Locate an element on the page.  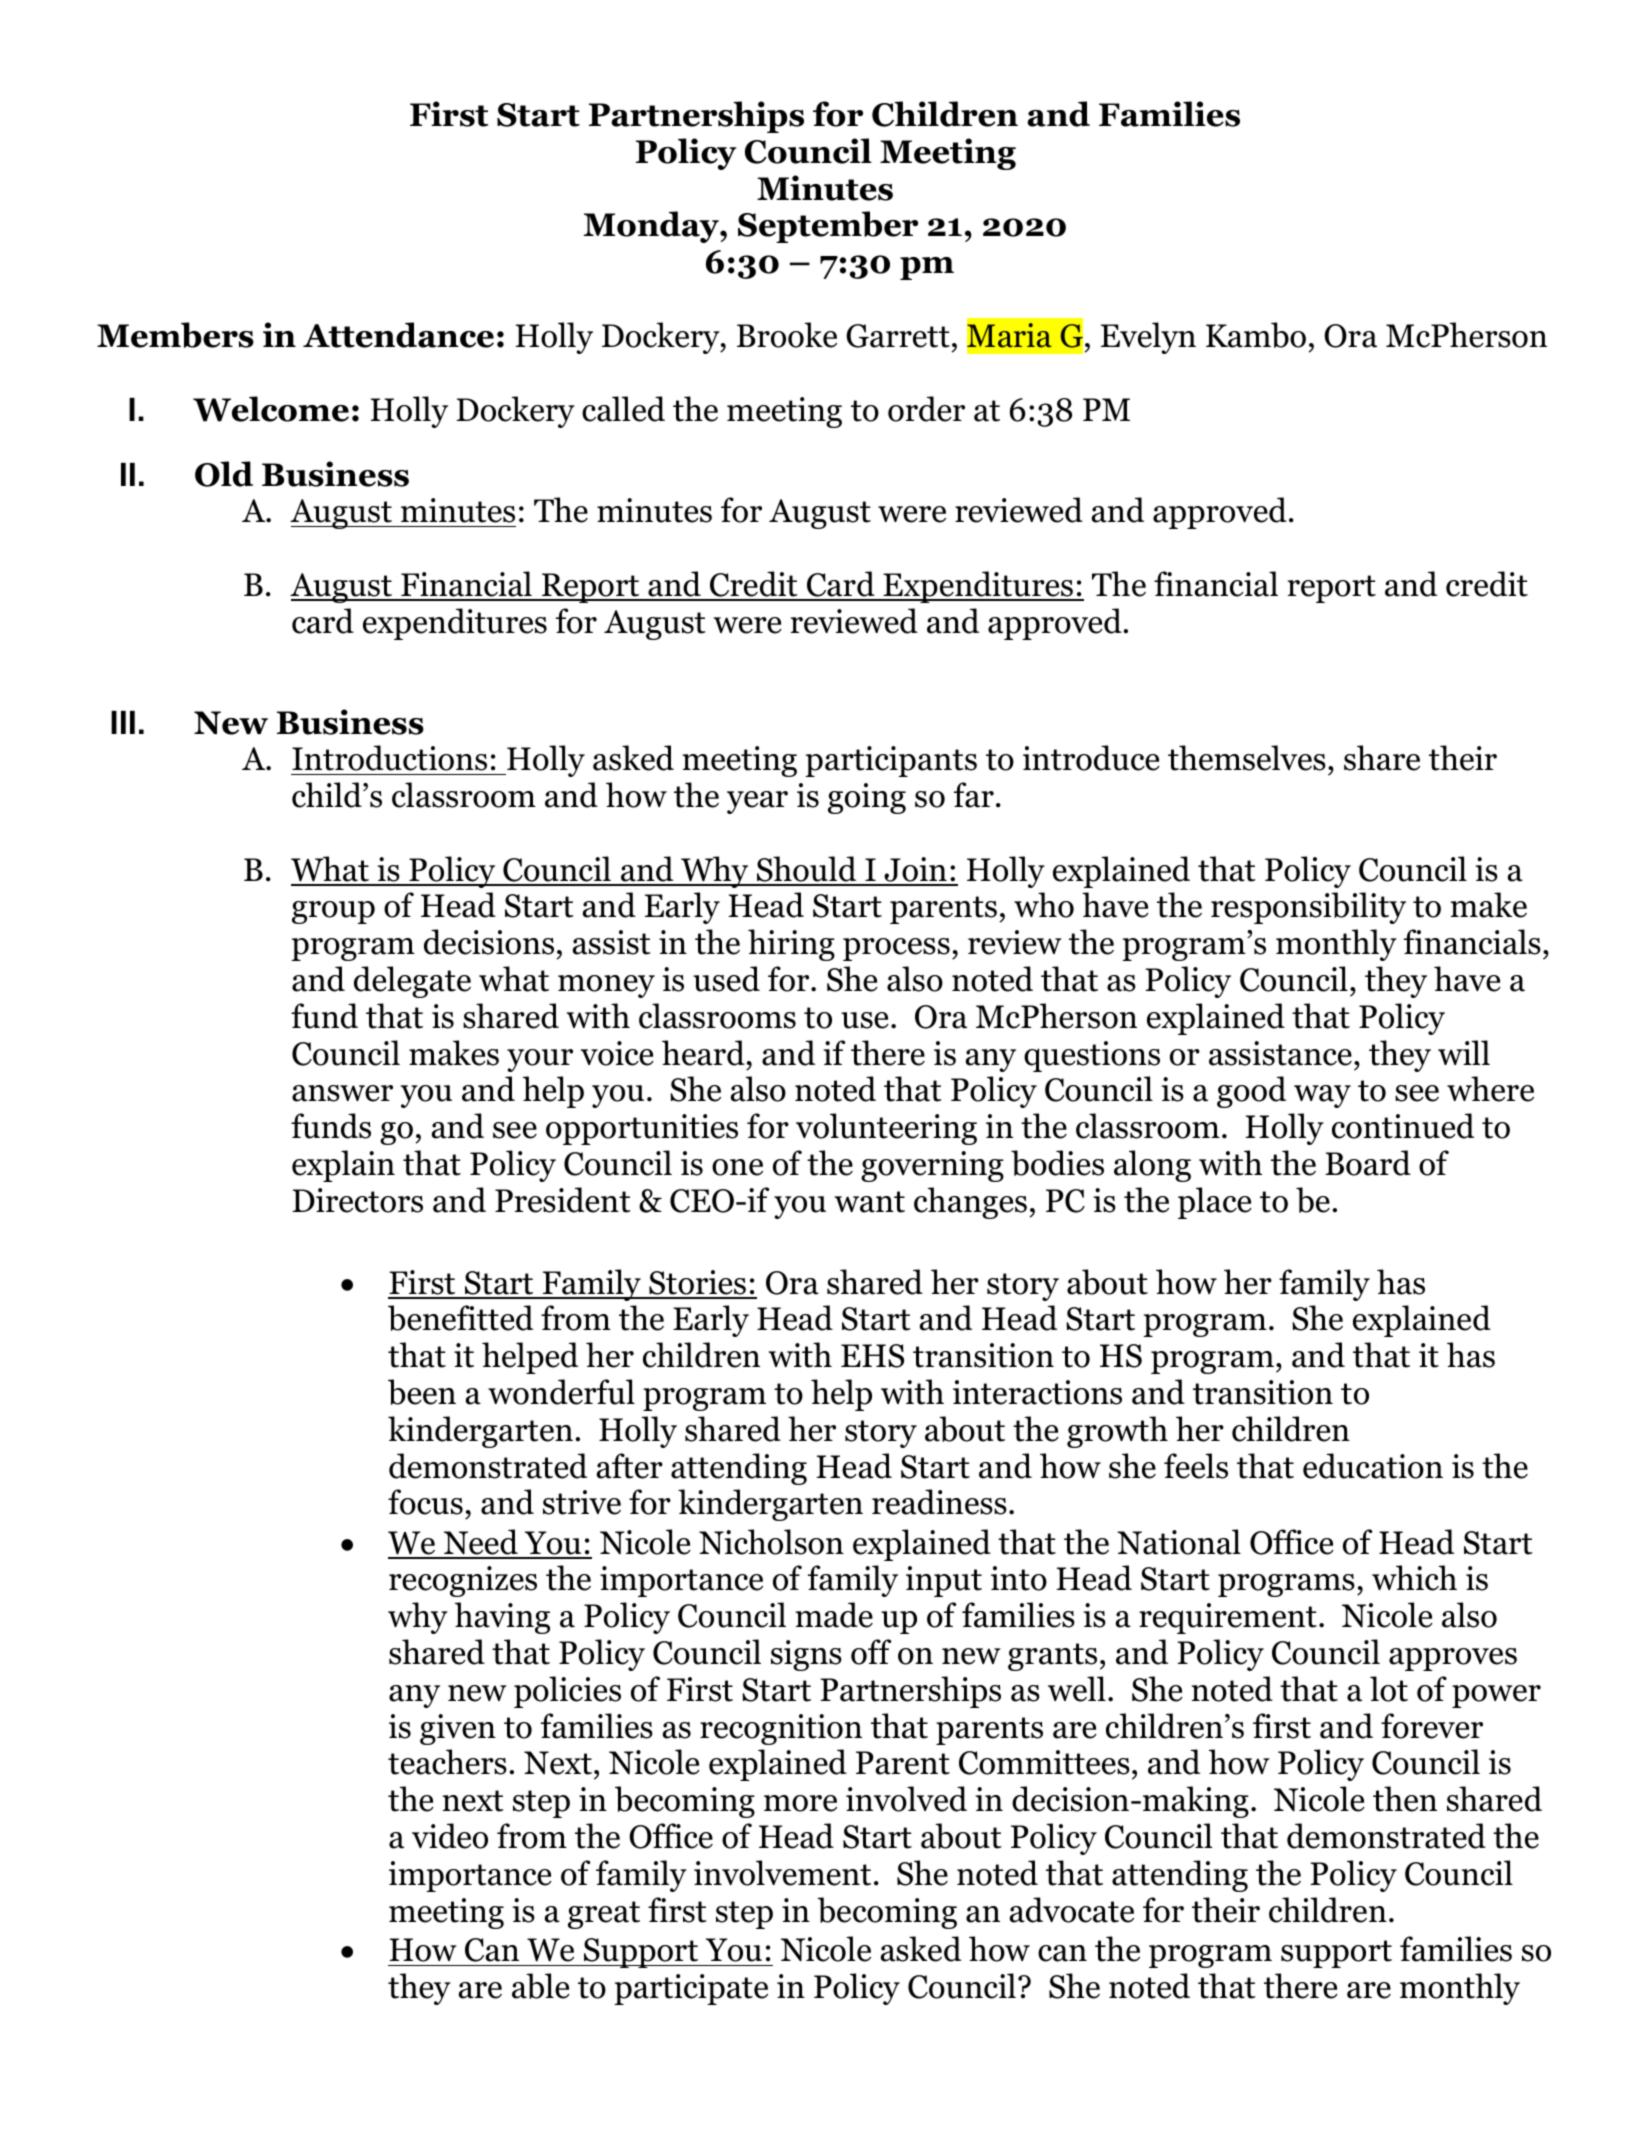
video is located at coordinates (450, 1836).
